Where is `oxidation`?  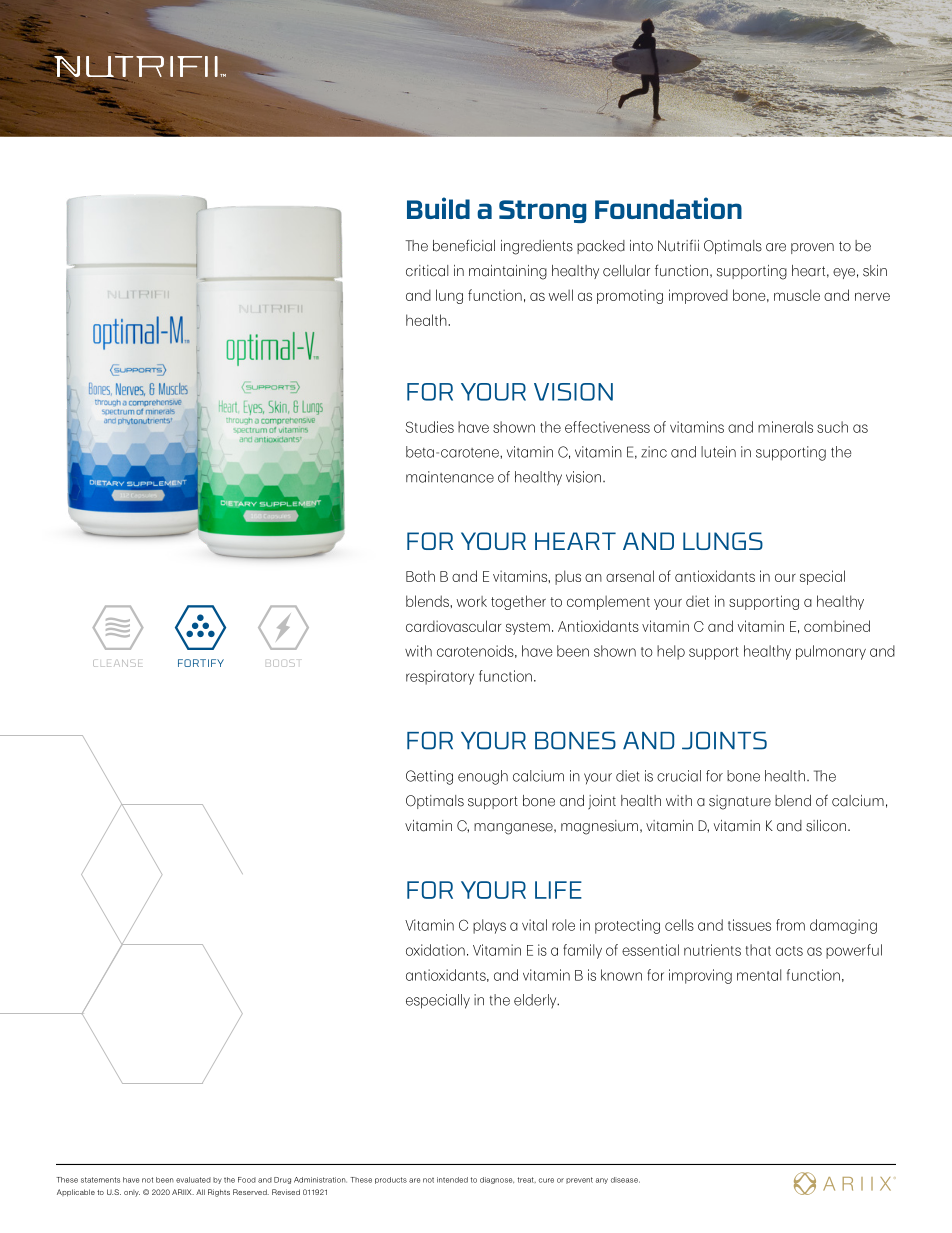 oxidation is located at coordinates (435, 950).
